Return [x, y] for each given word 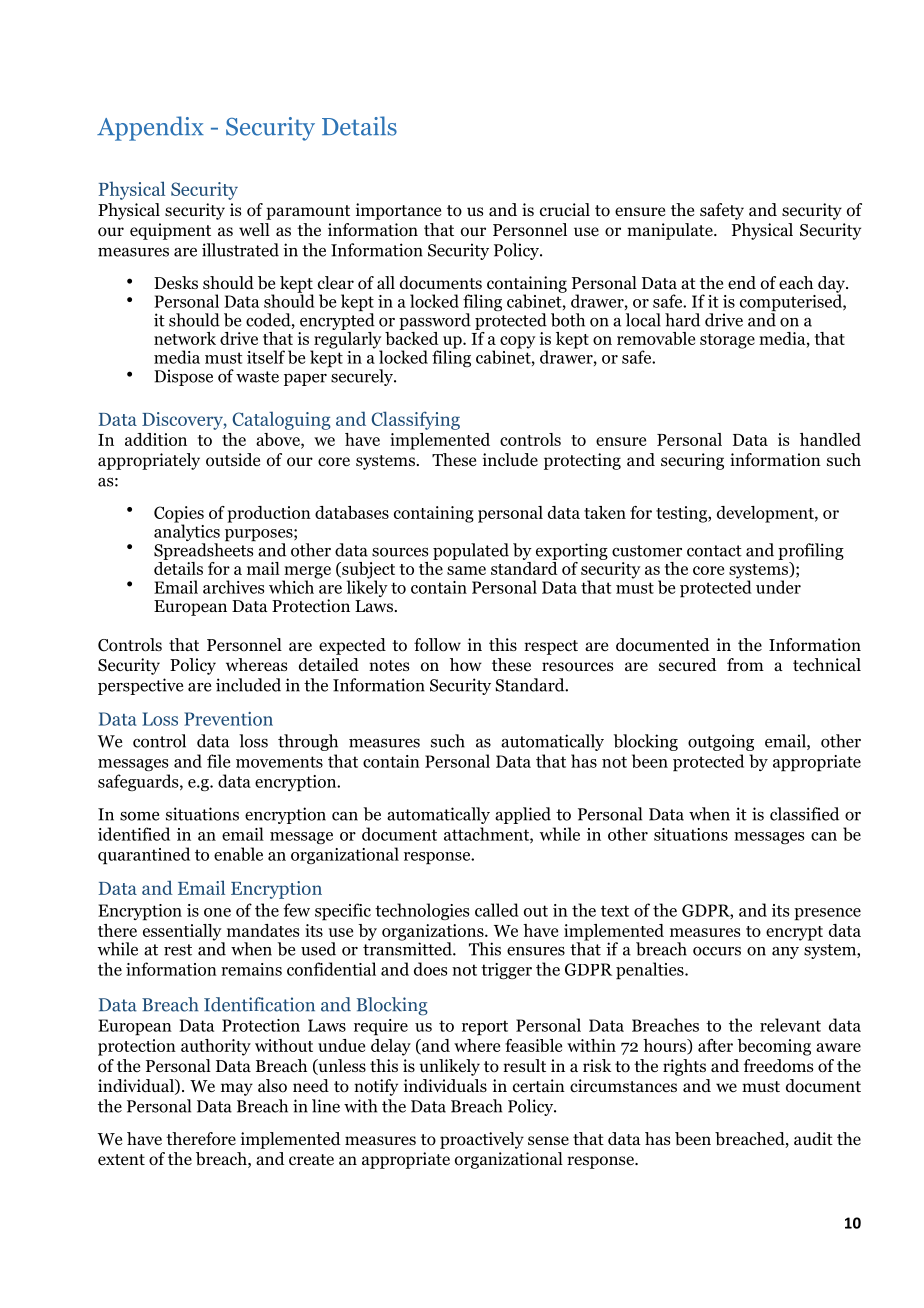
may [237, 1089]
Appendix [150, 128]
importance [398, 211]
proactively [482, 1140]
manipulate [671, 231]
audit [813, 1138]
